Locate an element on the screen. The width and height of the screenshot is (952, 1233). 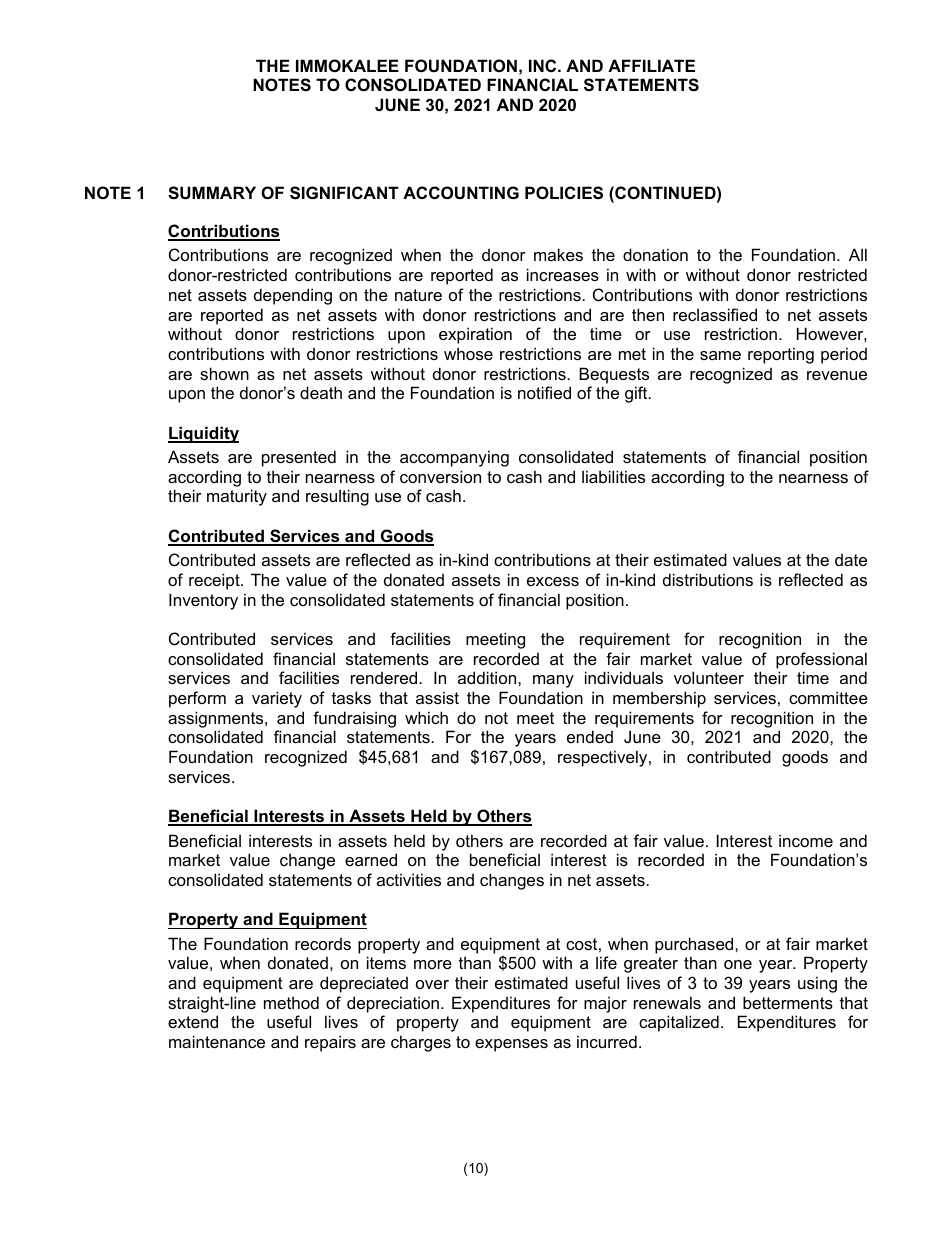
expiration is located at coordinates (475, 335).
